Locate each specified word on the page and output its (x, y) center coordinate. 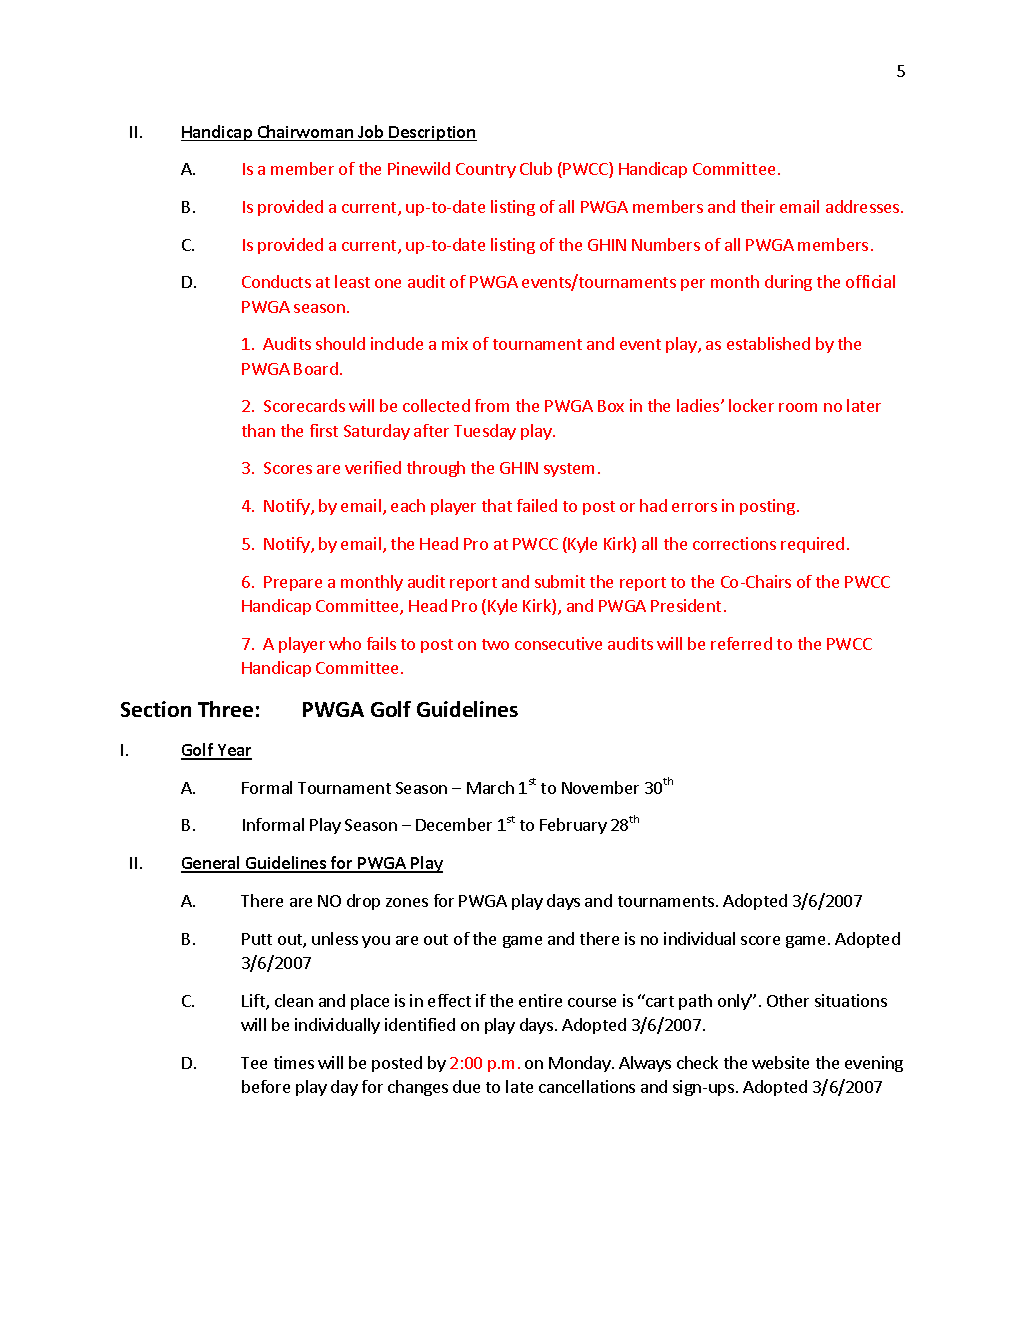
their (758, 206)
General (212, 864)
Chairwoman (305, 133)
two (495, 644)
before (266, 1086)
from (492, 405)
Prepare (293, 583)
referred (741, 643)
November (600, 787)
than (258, 430)
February (573, 826)
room (798, 407)
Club (536, 168)
